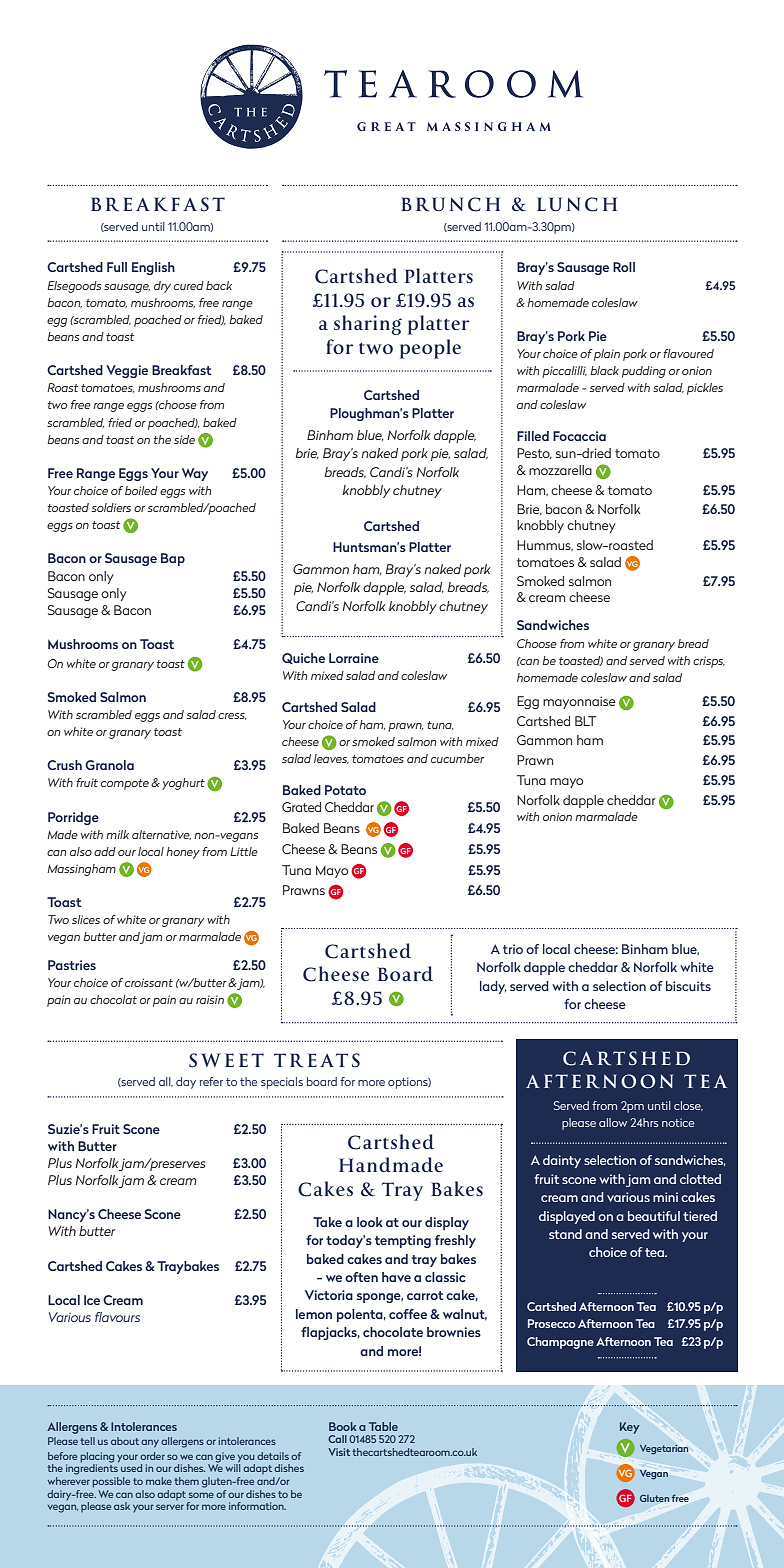  I want to click on BRUNCH, so click(450, 204).
